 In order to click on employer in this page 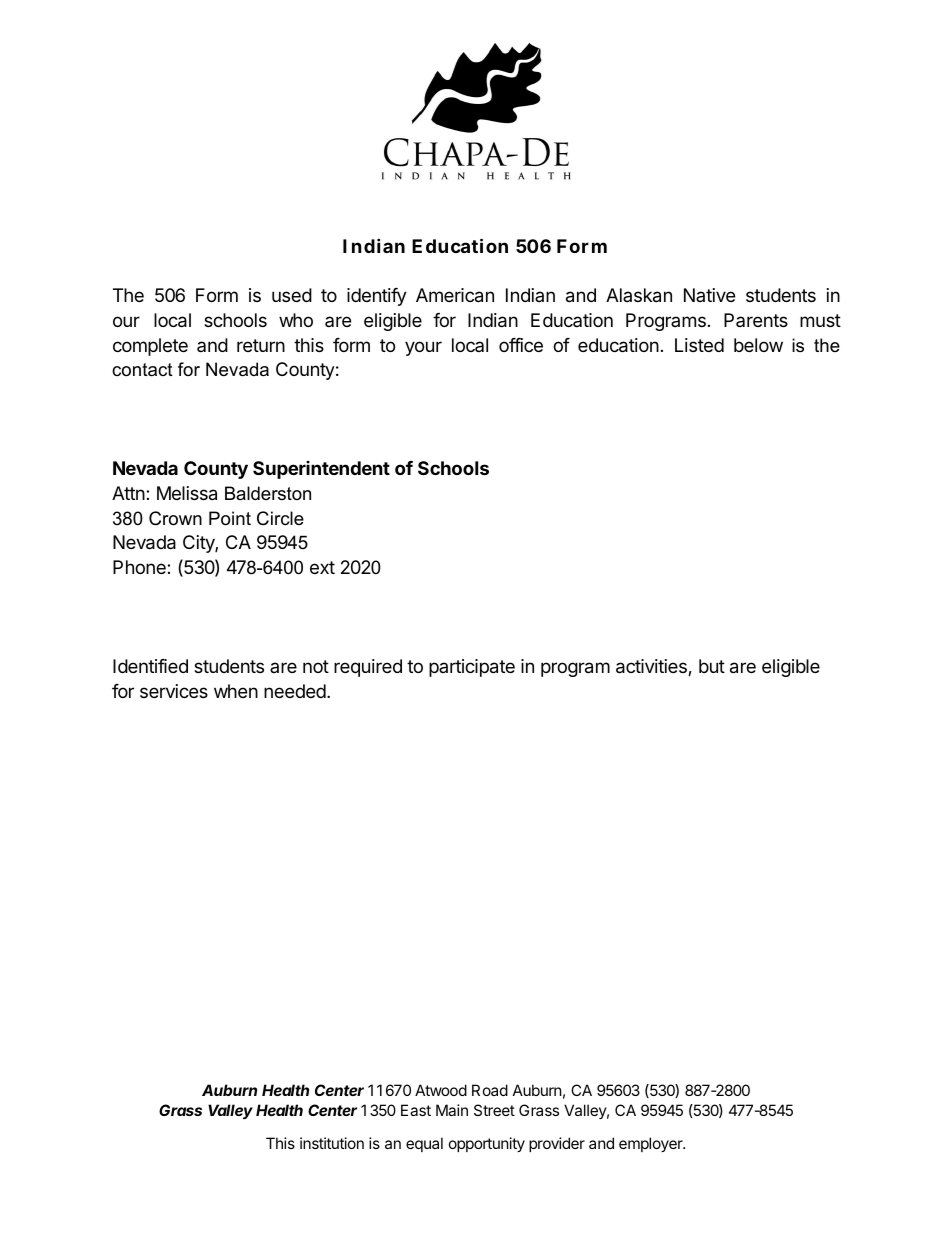, I will do `click(652, 1144)`.
